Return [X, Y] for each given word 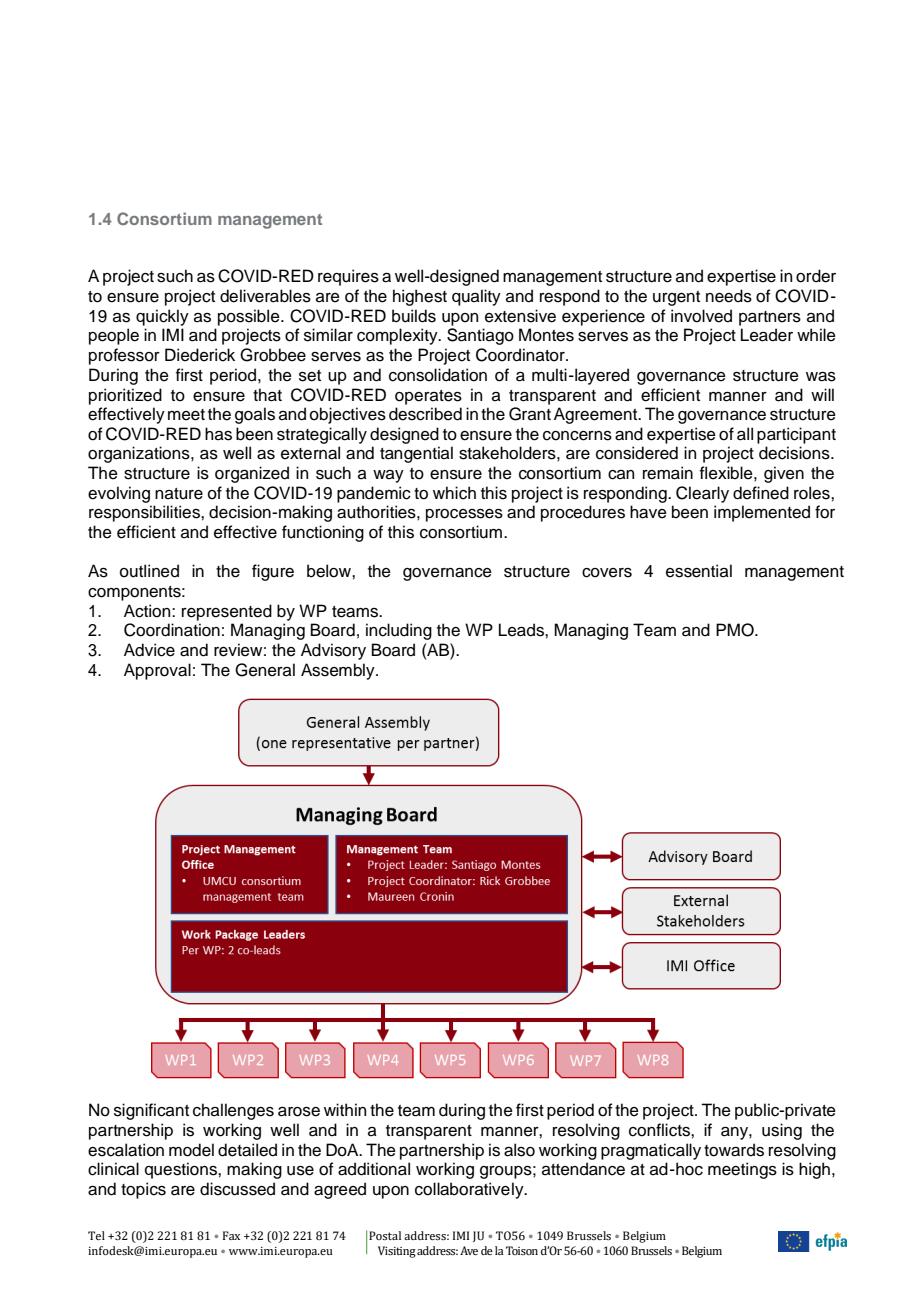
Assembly [339, 671]
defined [761, 493]
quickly [162, 317]
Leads [522, 630]
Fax [231, 1235]
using [782, 1131]
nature [179, 494]
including [399, 631]
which [454, 493]
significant [151, 1111]
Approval [157, 671]
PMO [736, 630]
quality [476, 297]
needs [729, 296]
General [265, 670]
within [345, 1109]
